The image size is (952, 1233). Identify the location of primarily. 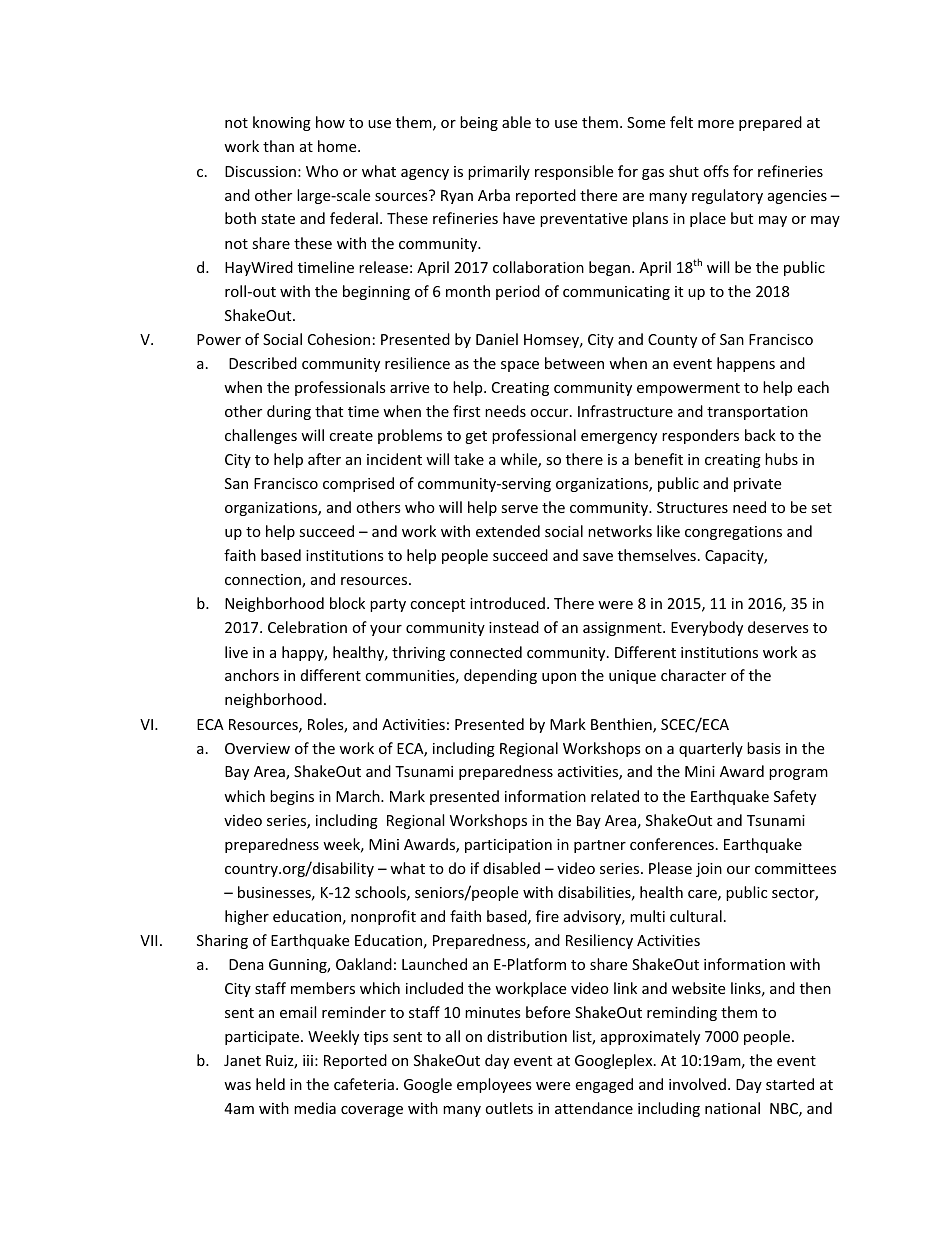
(499, 172).
